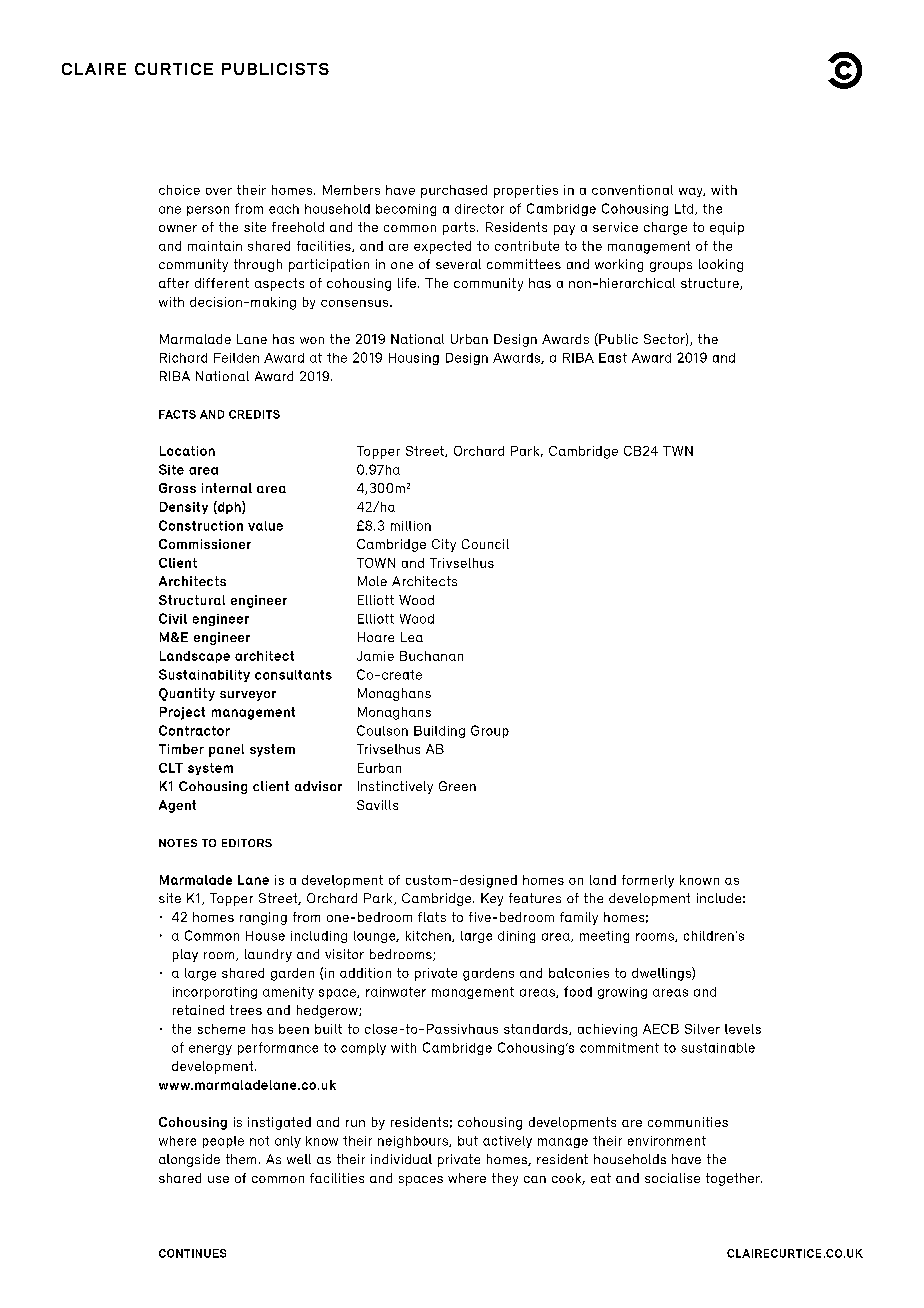 The height and width of the document is (1308, 924). What do you see at coordinates (460, 228) in the document?
I see `parts` at bounding box center [460, 228].
